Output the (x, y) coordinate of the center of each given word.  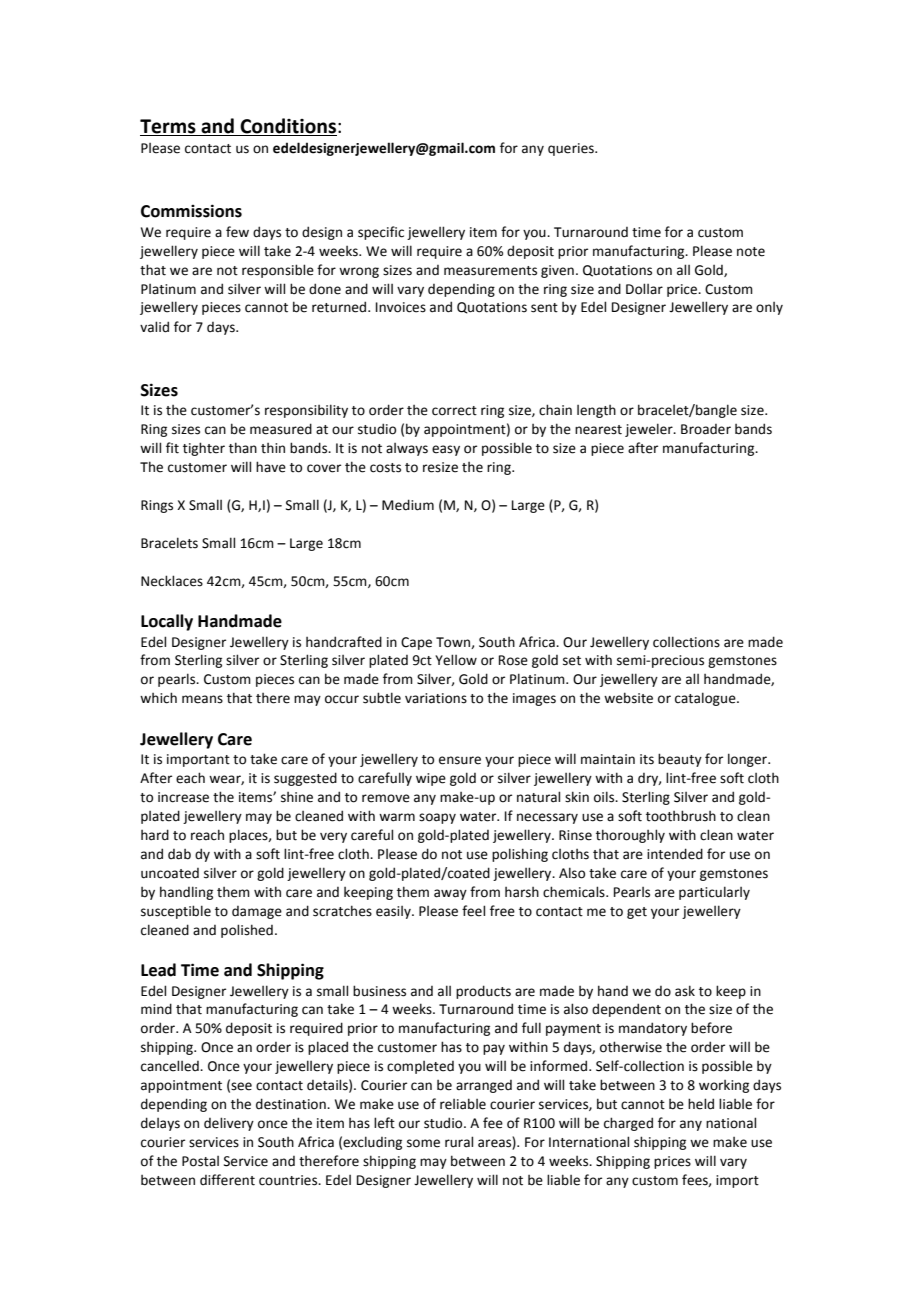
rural (459, 1142)
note (751, 252)
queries (572, 149)
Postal (200, 1161)
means (202, 699)
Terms (168, 126)
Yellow (456, 660)
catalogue (706, 699)
